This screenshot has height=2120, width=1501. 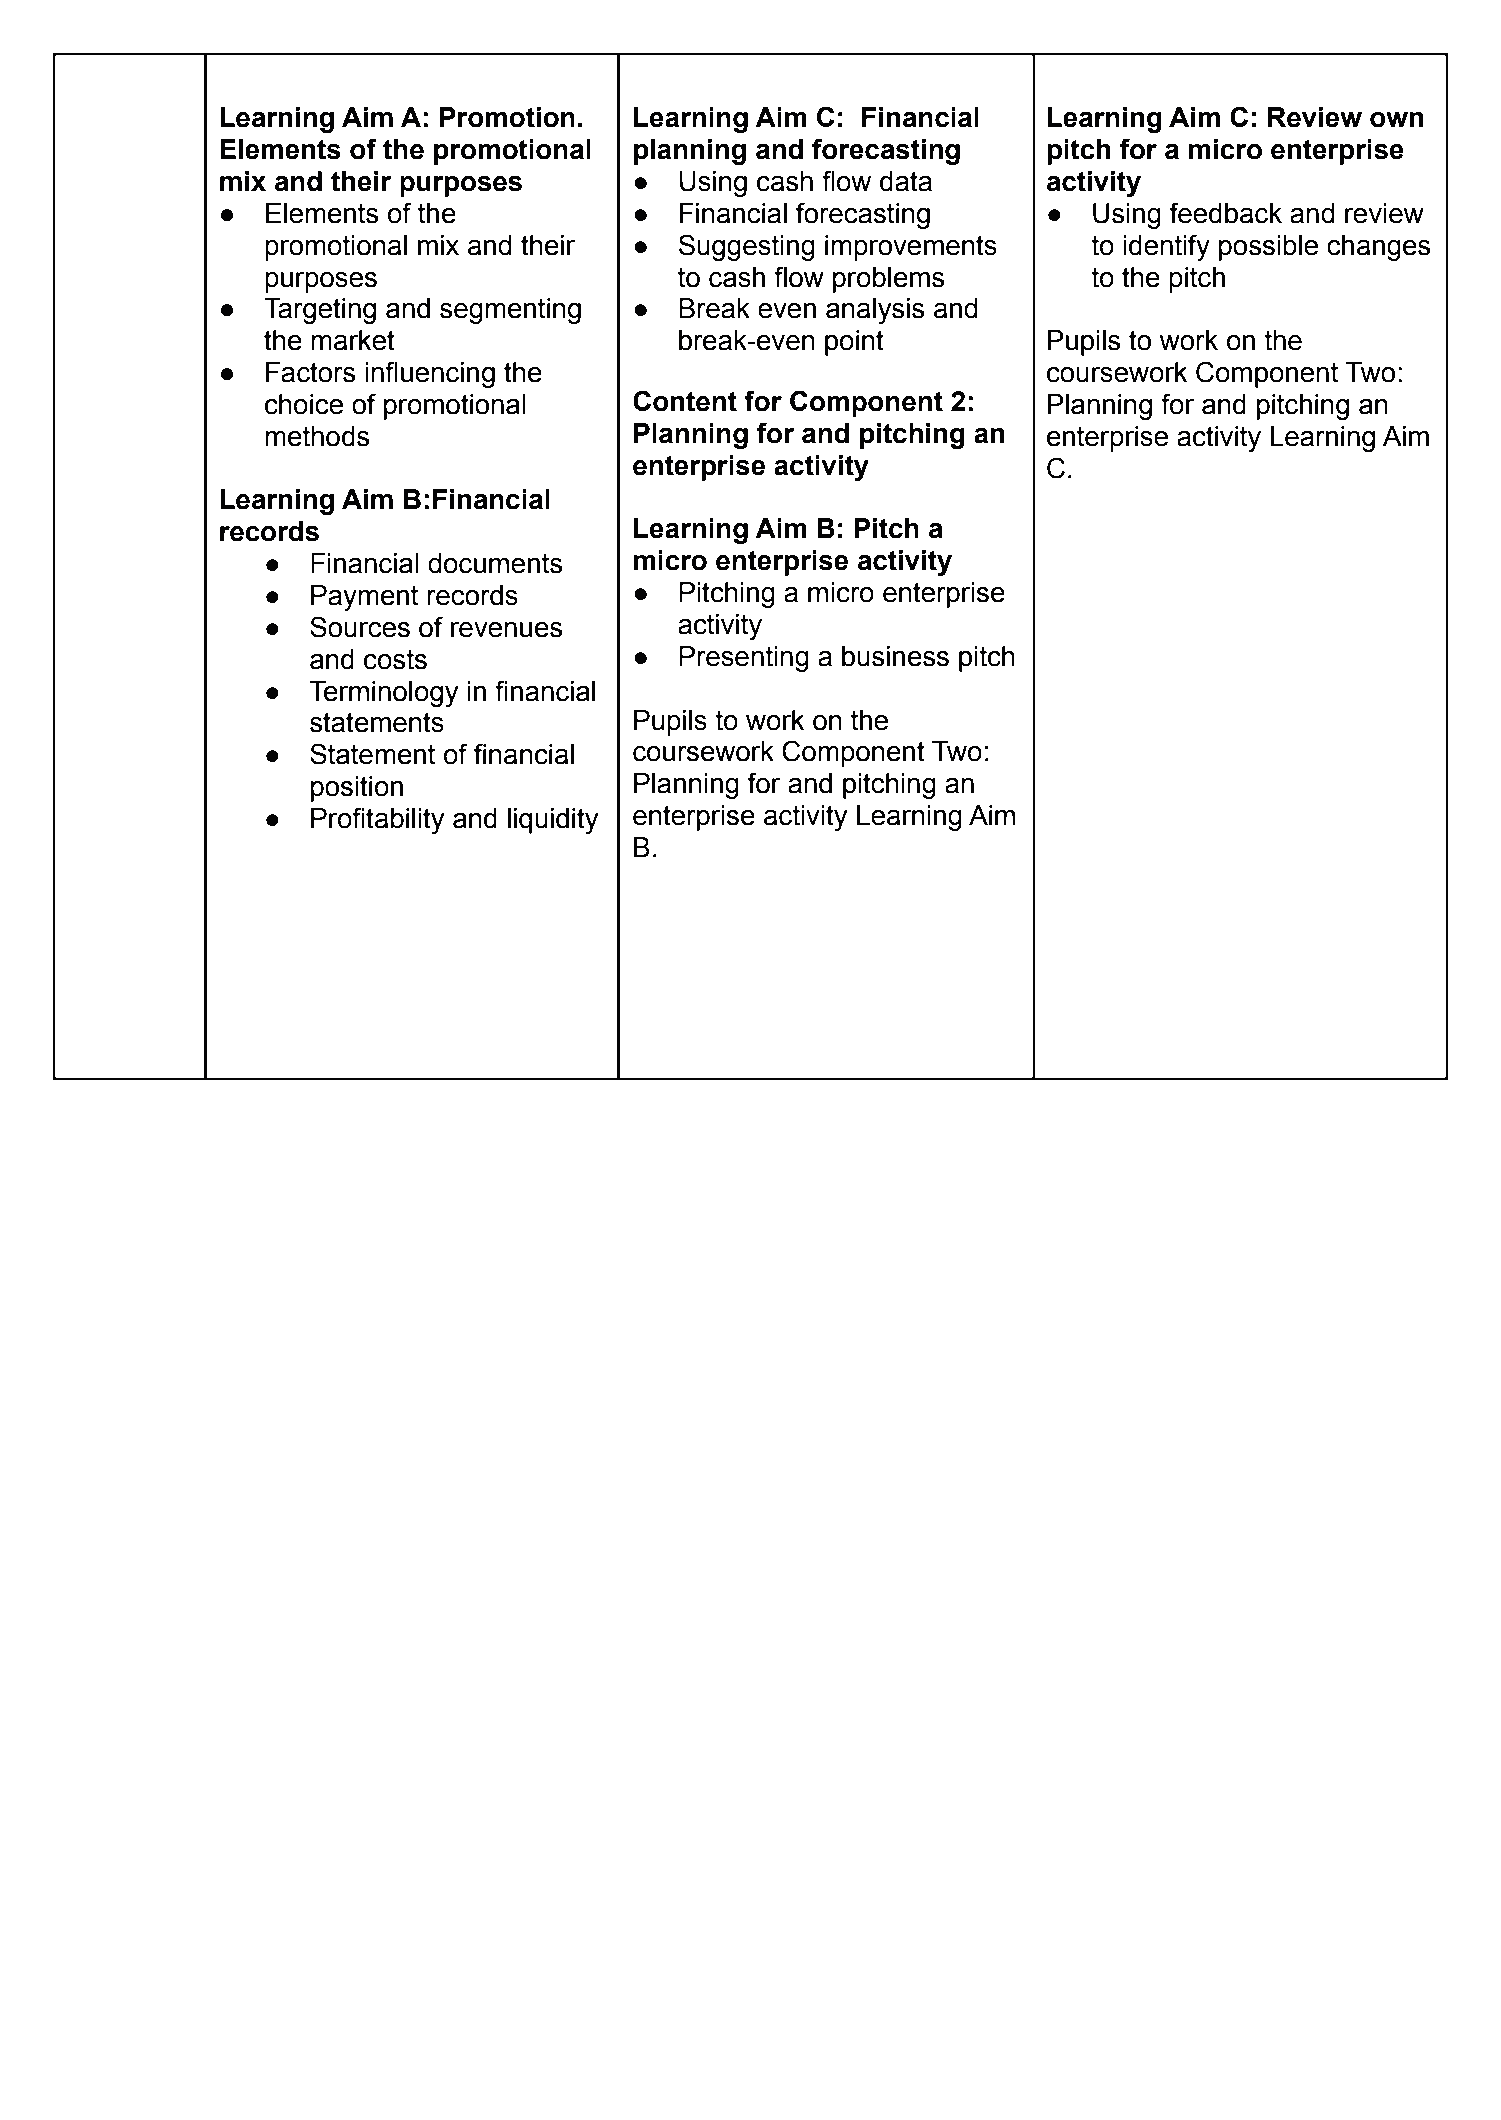 I want to click on position, so click(x=357, y=789).
